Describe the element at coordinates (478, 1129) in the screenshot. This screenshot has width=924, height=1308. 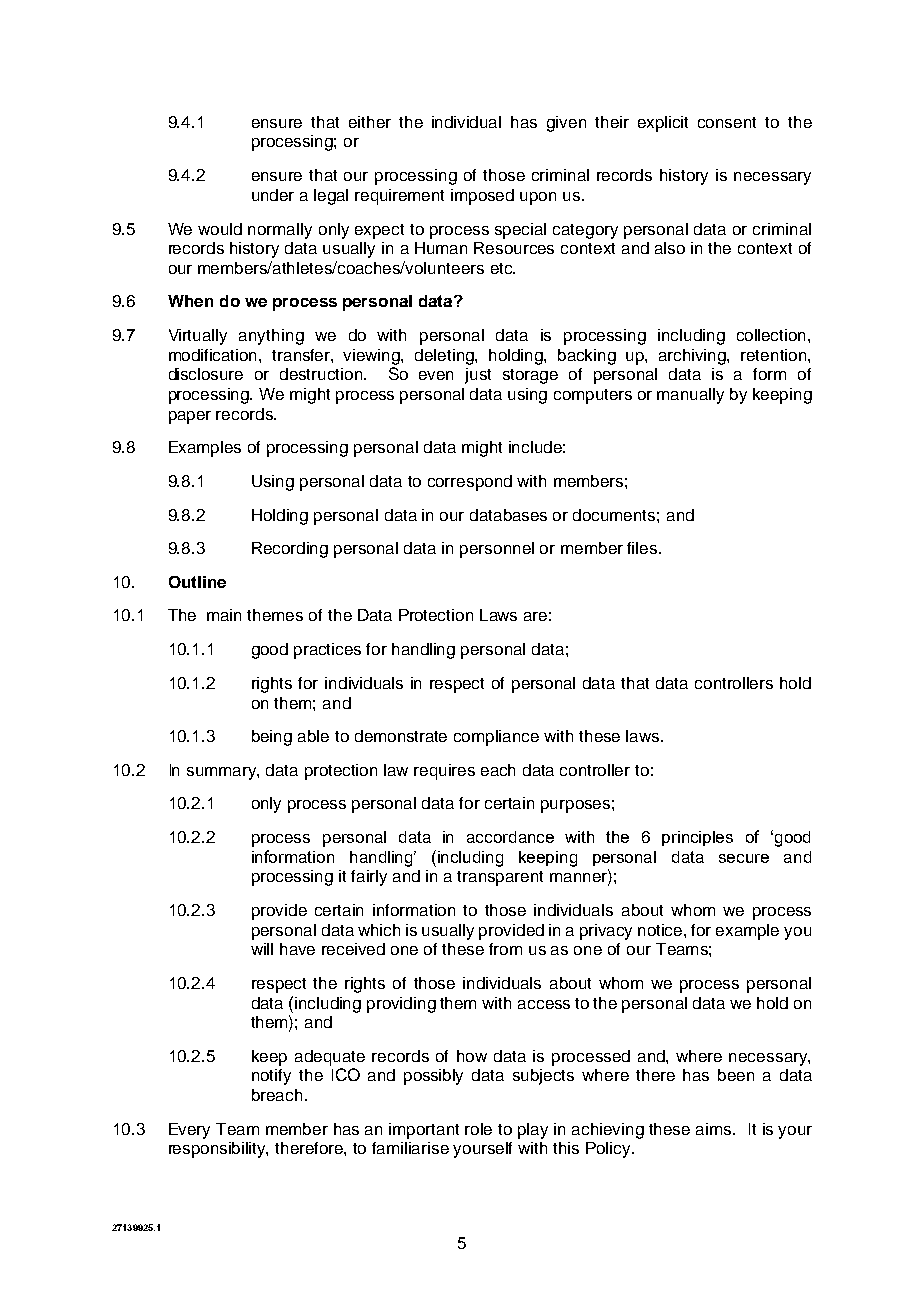
I see `role` at that location.
